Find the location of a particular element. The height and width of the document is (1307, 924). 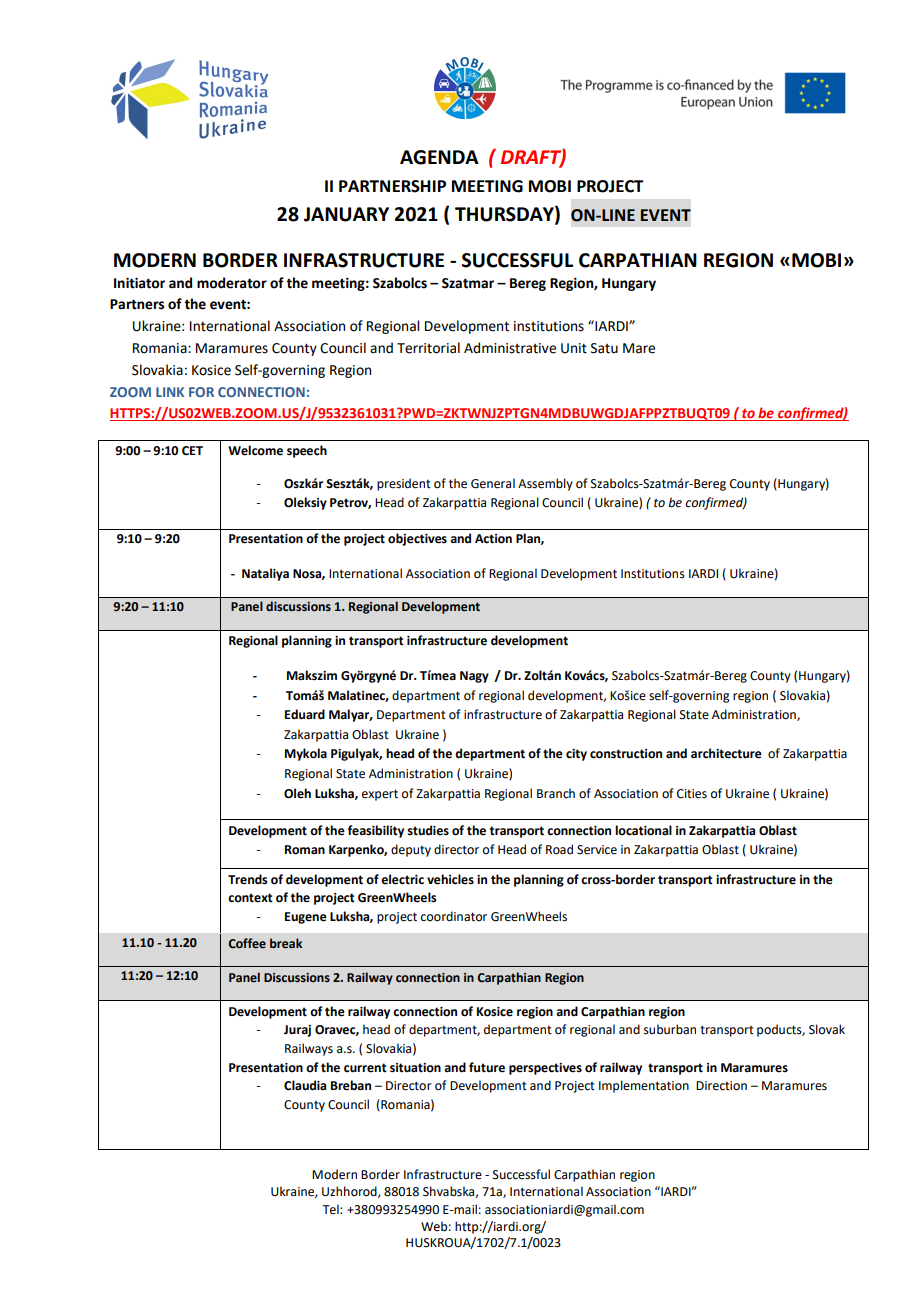

Satu is located at coordinates (604, 348).
